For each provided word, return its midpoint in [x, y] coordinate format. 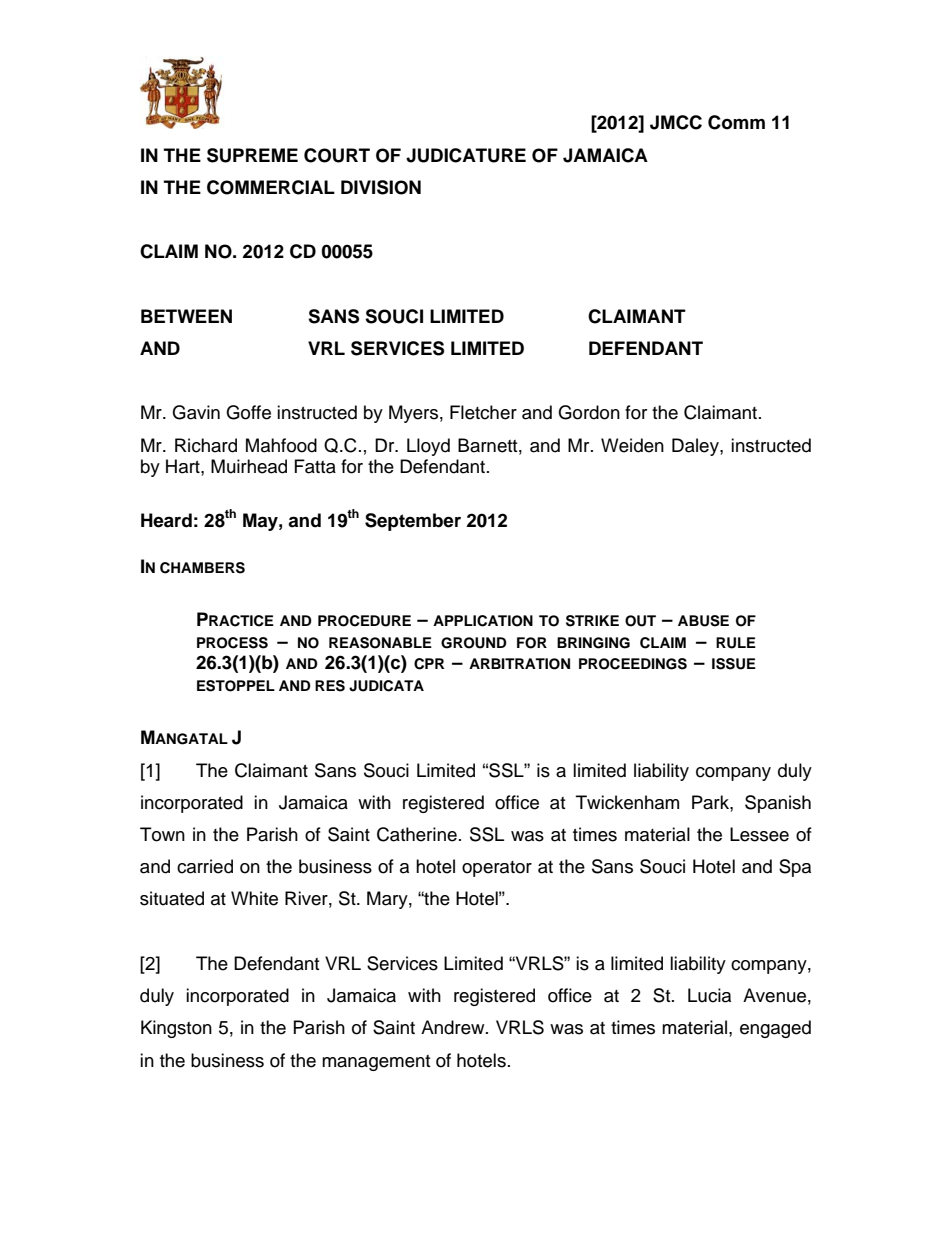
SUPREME [252, 155]
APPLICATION [483, 621]
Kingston [176, 1029]
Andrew [454, 1027]
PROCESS [232, 643]
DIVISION [381, 187]
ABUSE [703, 621]
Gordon [589, 412]
